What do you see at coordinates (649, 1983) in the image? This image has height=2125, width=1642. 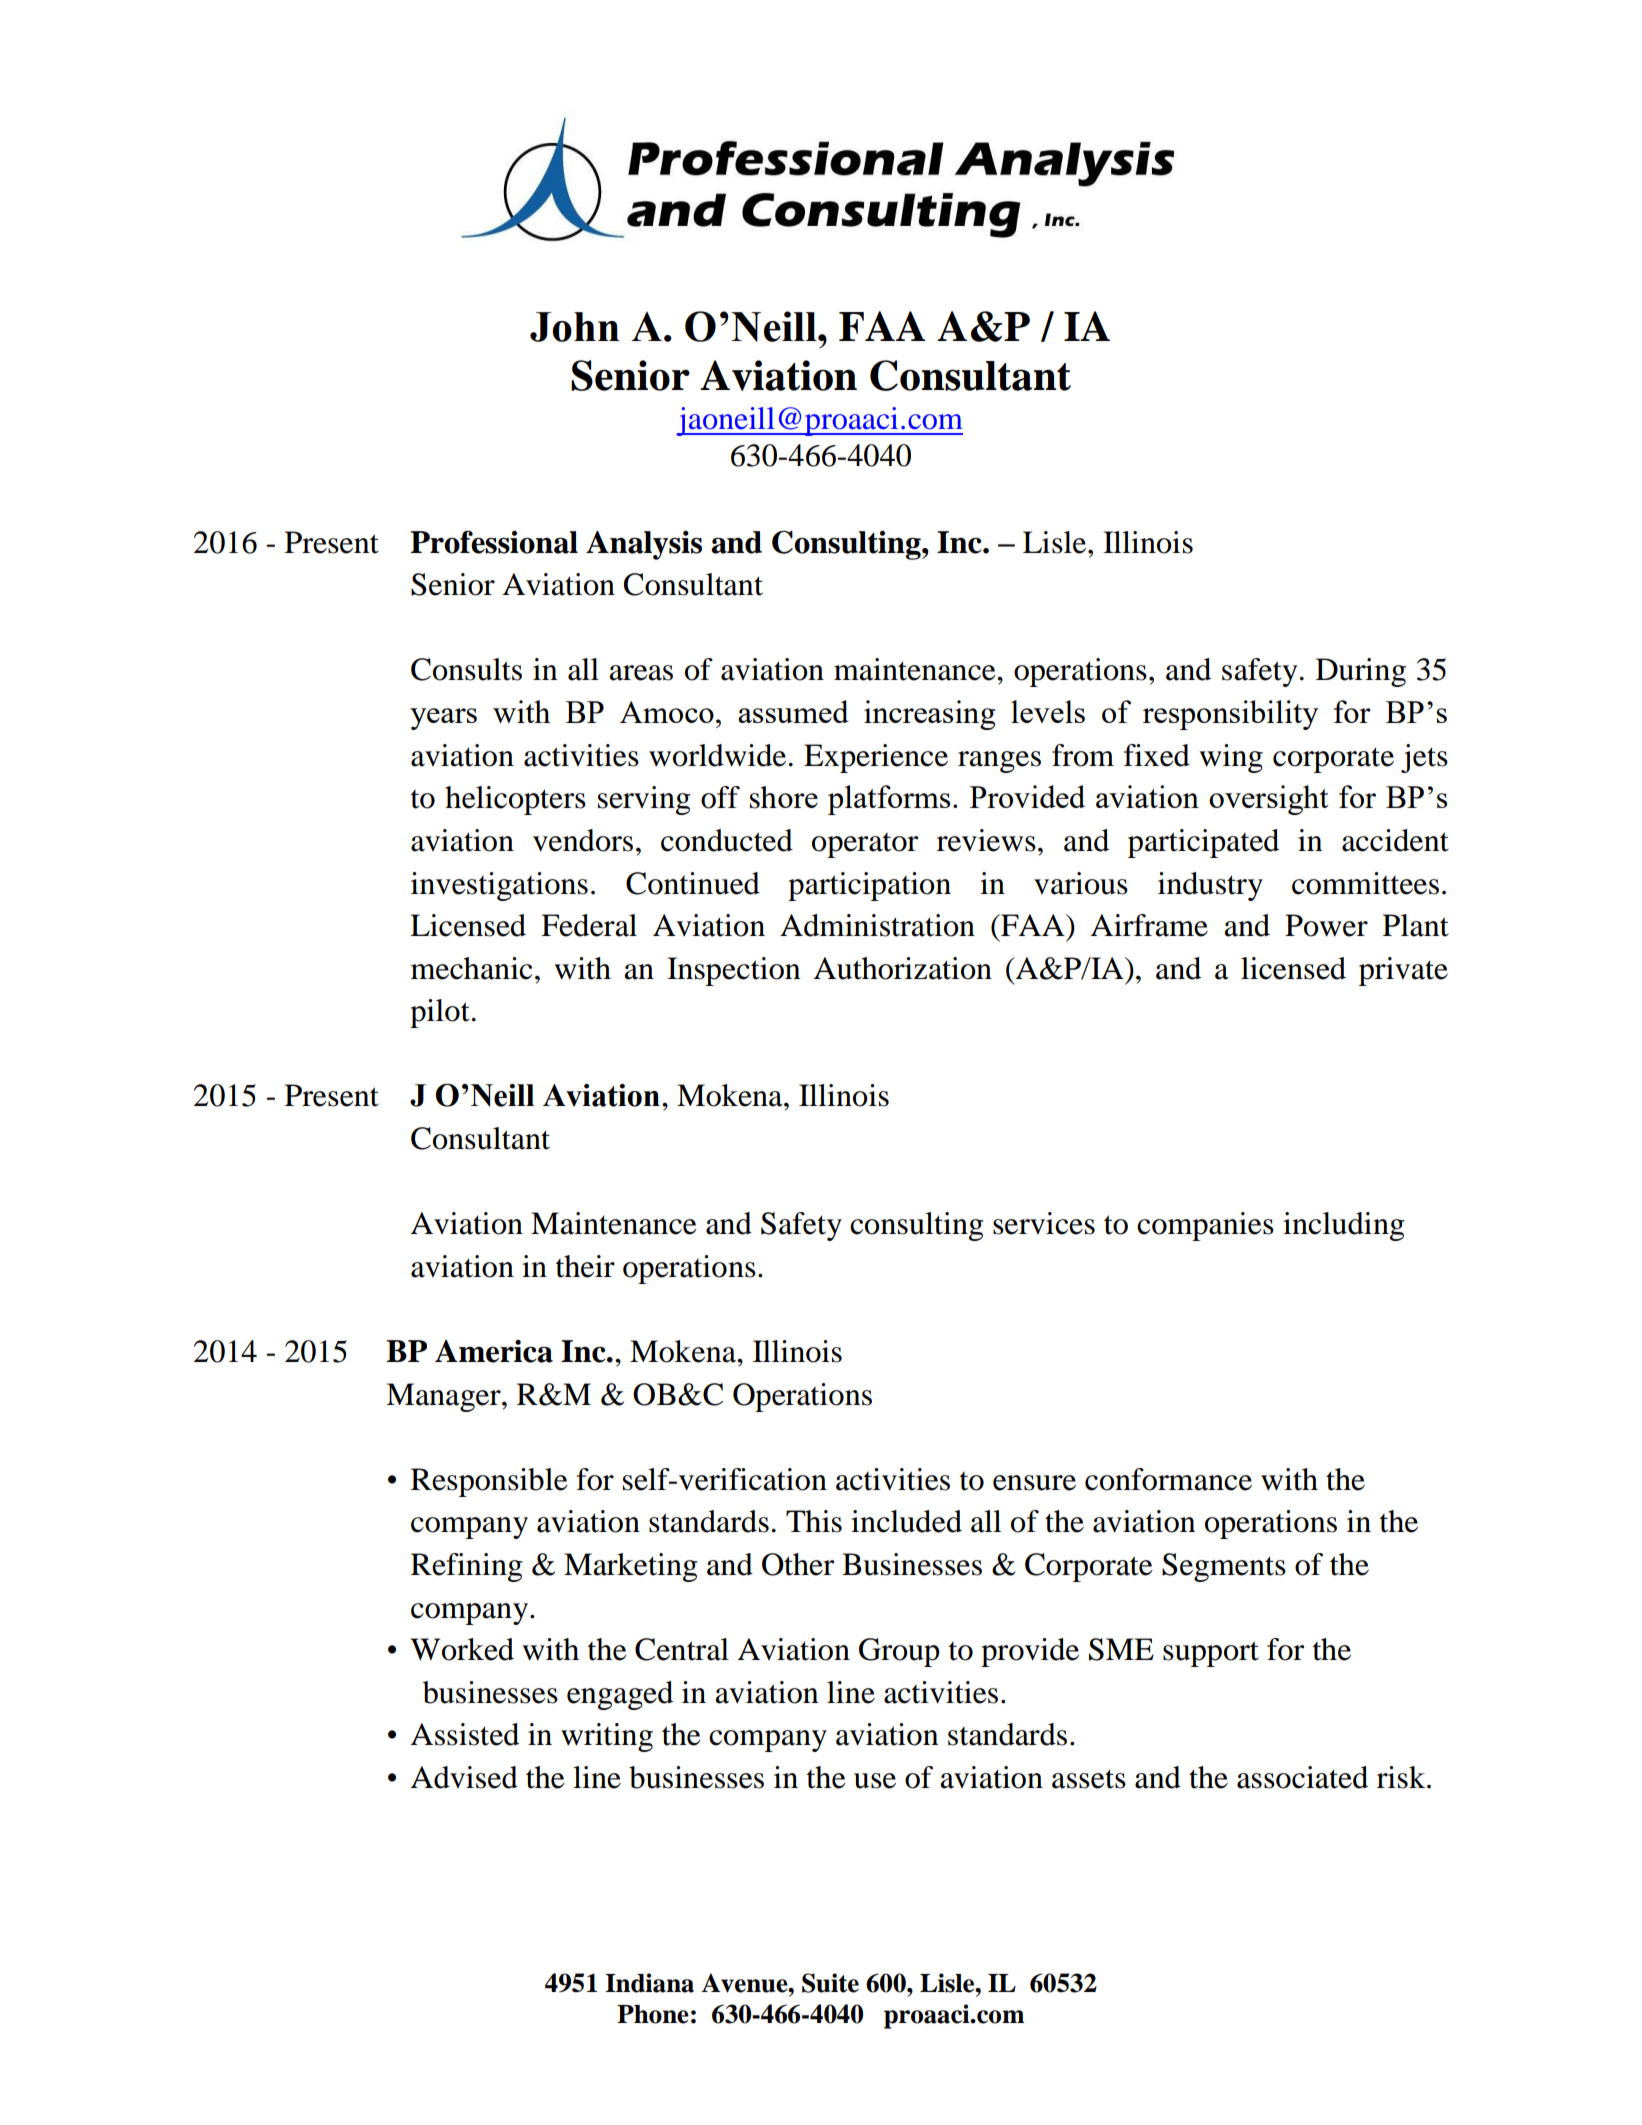 I see `Indiana` at bounding box center [649, 1983].
